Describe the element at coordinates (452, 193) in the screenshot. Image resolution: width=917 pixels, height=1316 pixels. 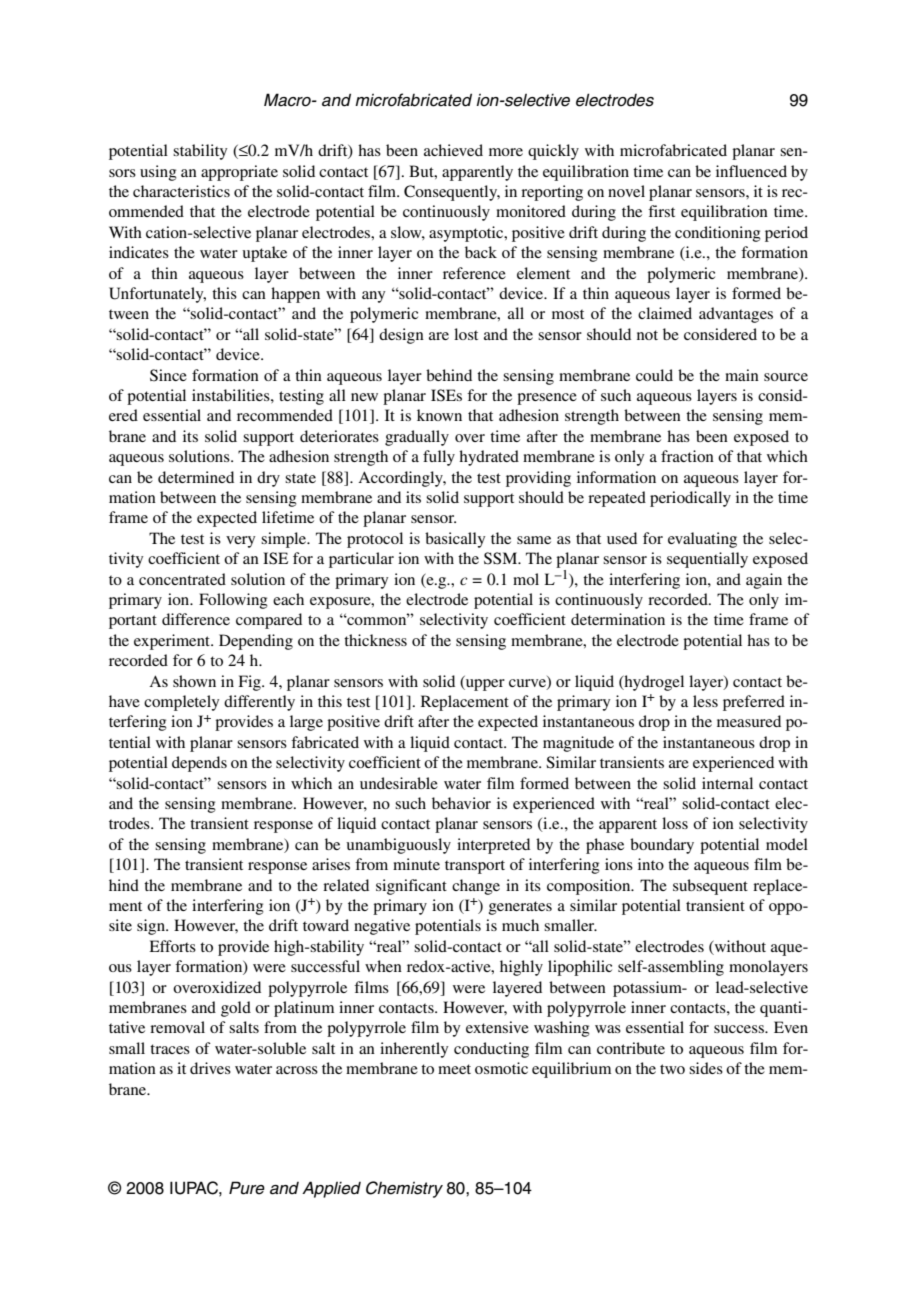
I see `Consequently` at that location.
